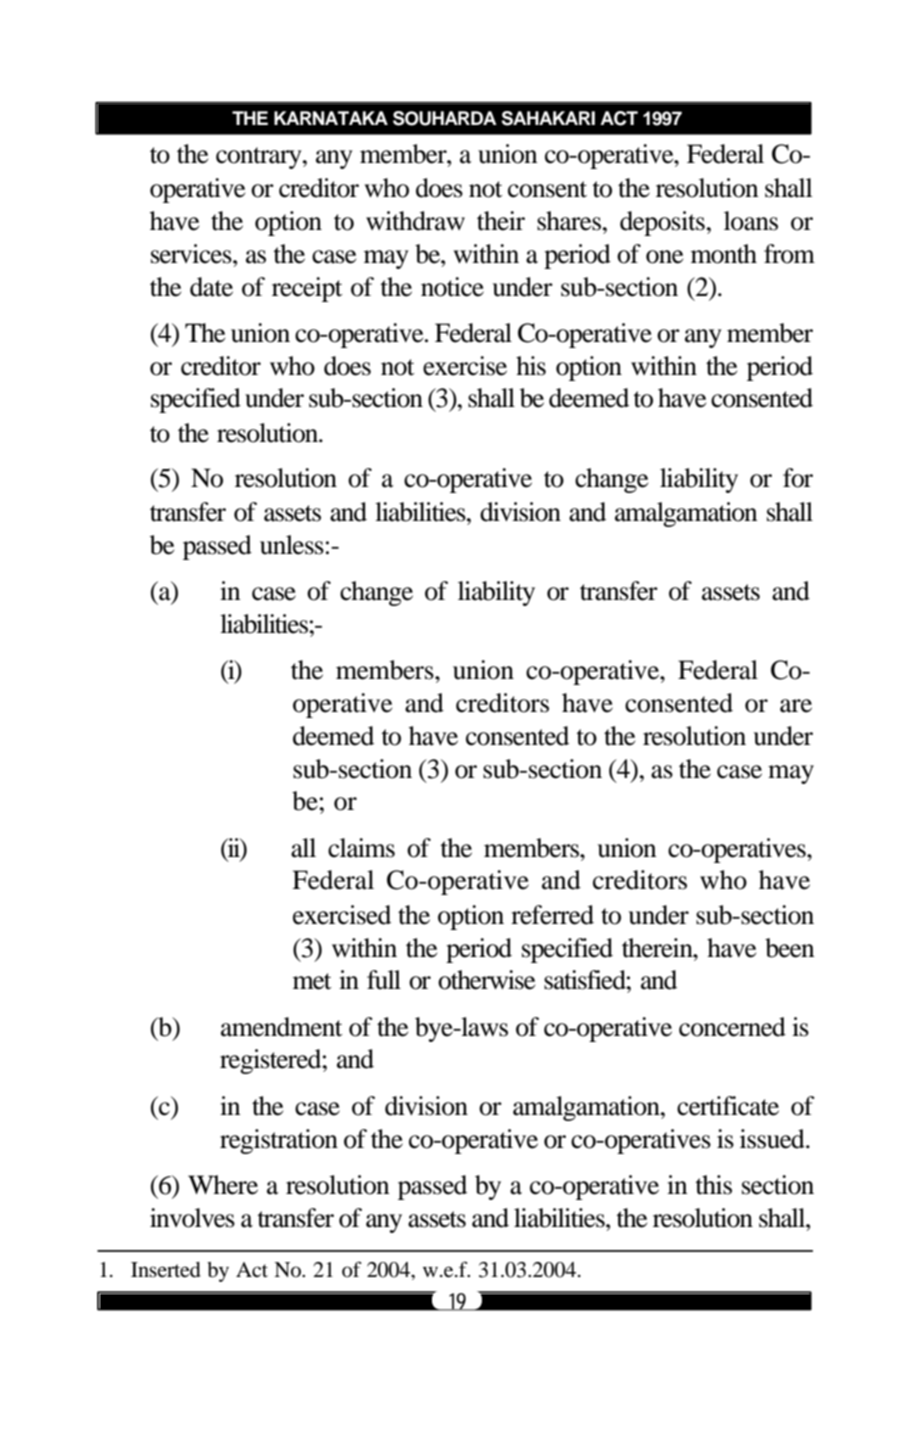 This screenshot has width=911, height=1430. Describe the element at coordinates (331, 118) in the screenshot. I see `KARNATAKA` at that location.
